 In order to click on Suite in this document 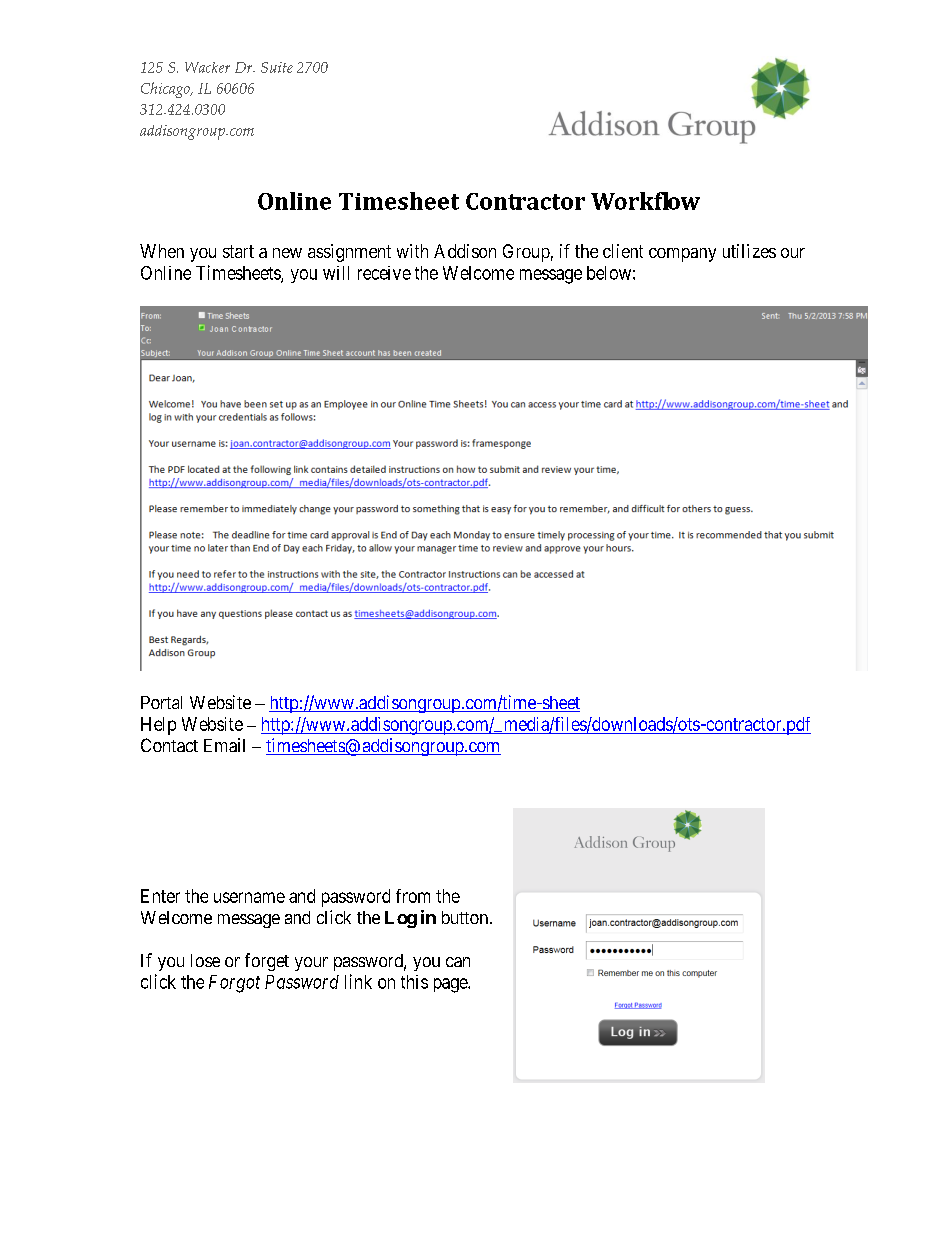, I will do `click(277, 67)`.
